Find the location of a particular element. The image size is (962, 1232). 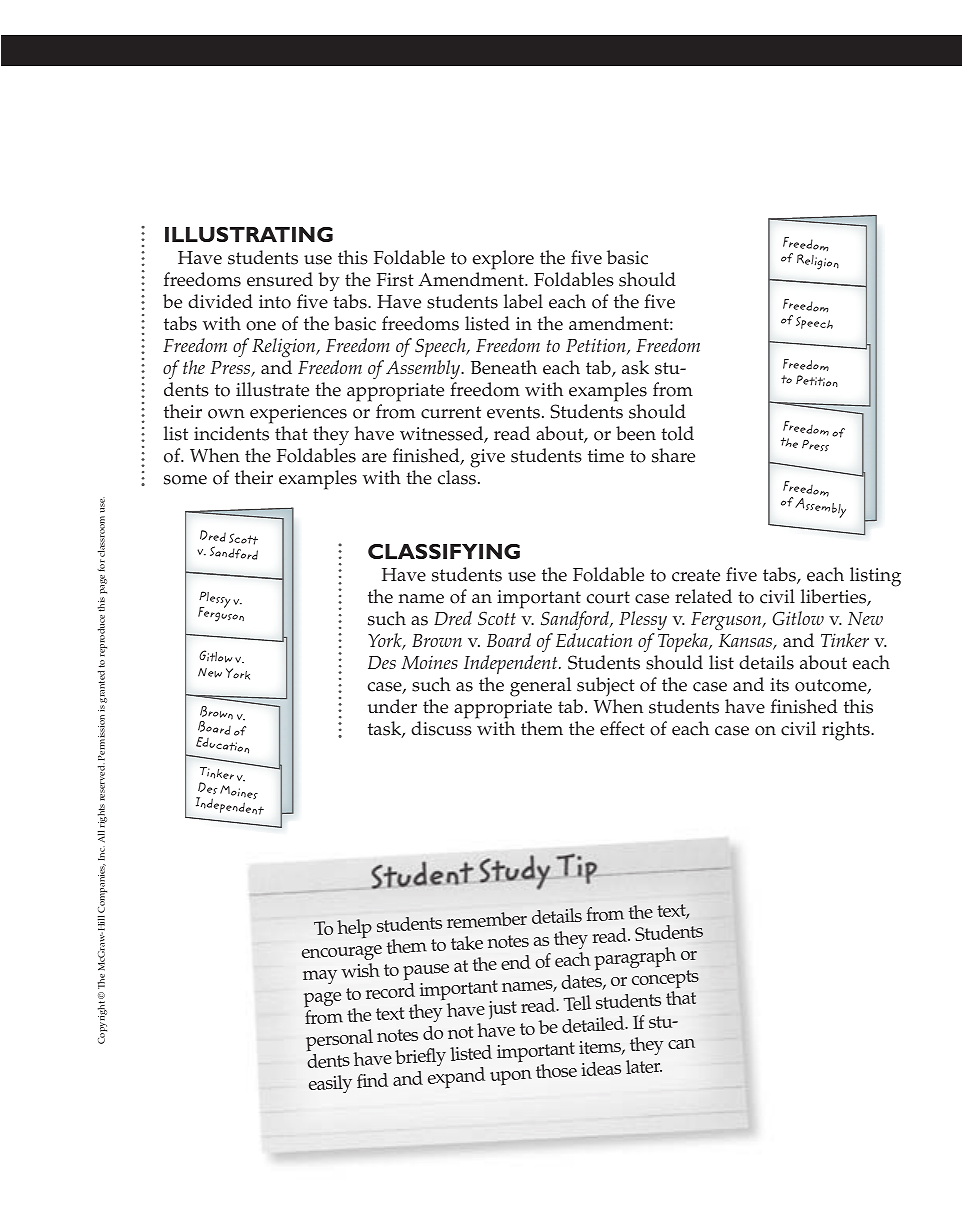

under is located at coordinates (392, 706).
